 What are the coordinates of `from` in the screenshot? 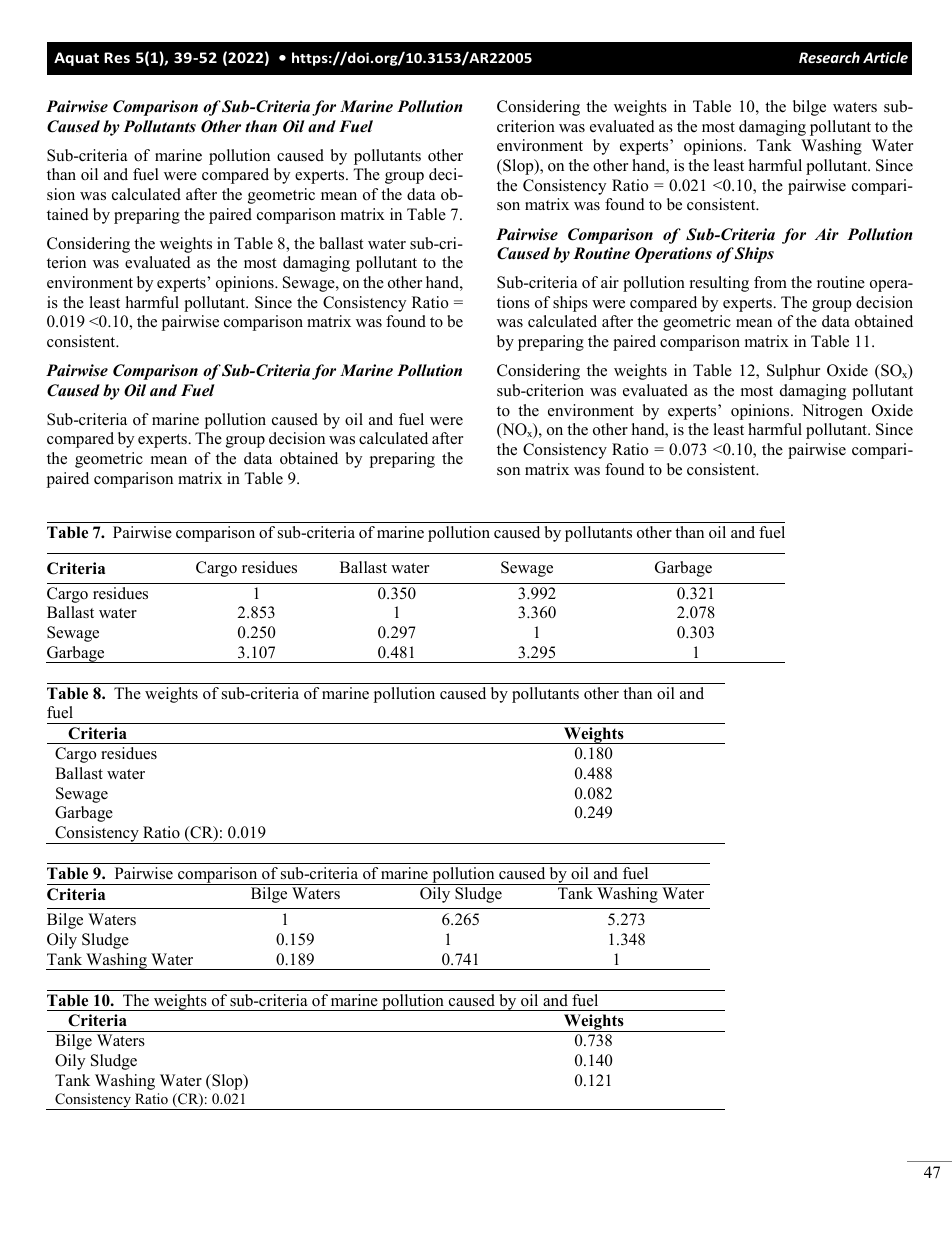 It's located at (770, 282).
